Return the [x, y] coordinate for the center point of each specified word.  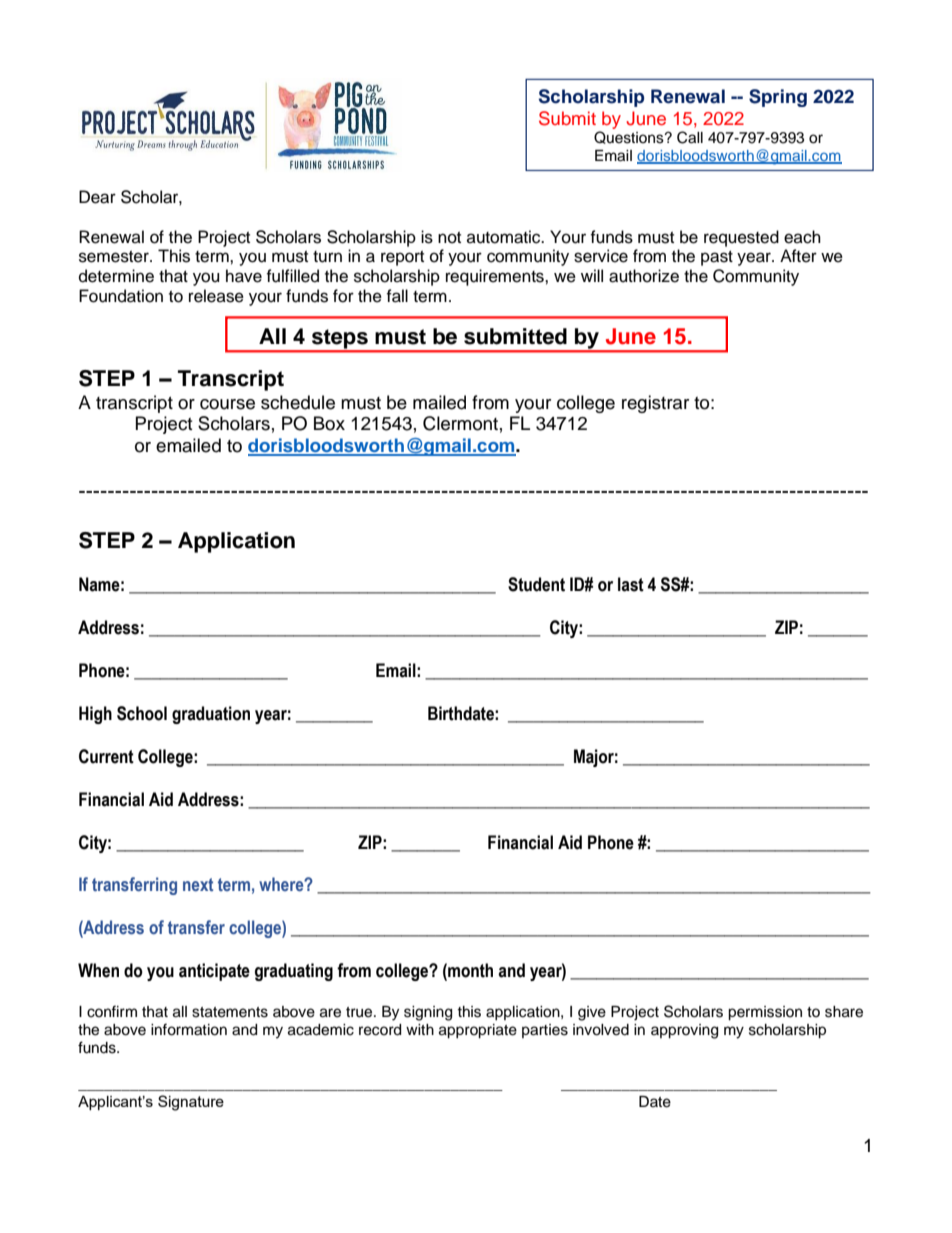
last [631, 584]
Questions [630, 137]
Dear [97, 197]
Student [536, 584]
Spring [778, 98]
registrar [655, 404]
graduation [211, 715]
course [227, 404]
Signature [191, 1103]
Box [329, 423]
